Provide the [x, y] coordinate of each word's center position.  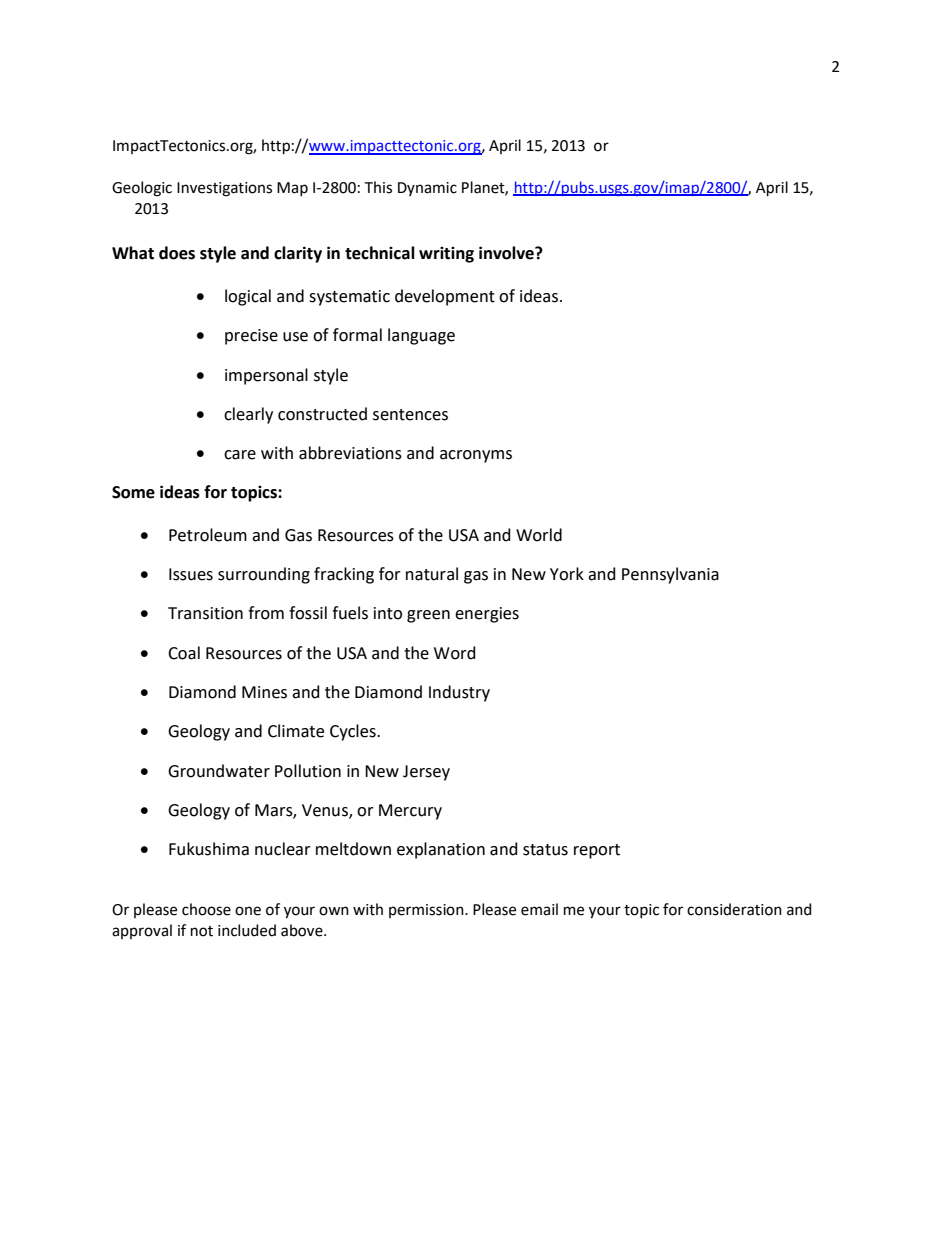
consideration [734, 909]
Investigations [224, 189]
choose [206, 909]
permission [427, 911]
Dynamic [427, 189]
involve [507, 253]
